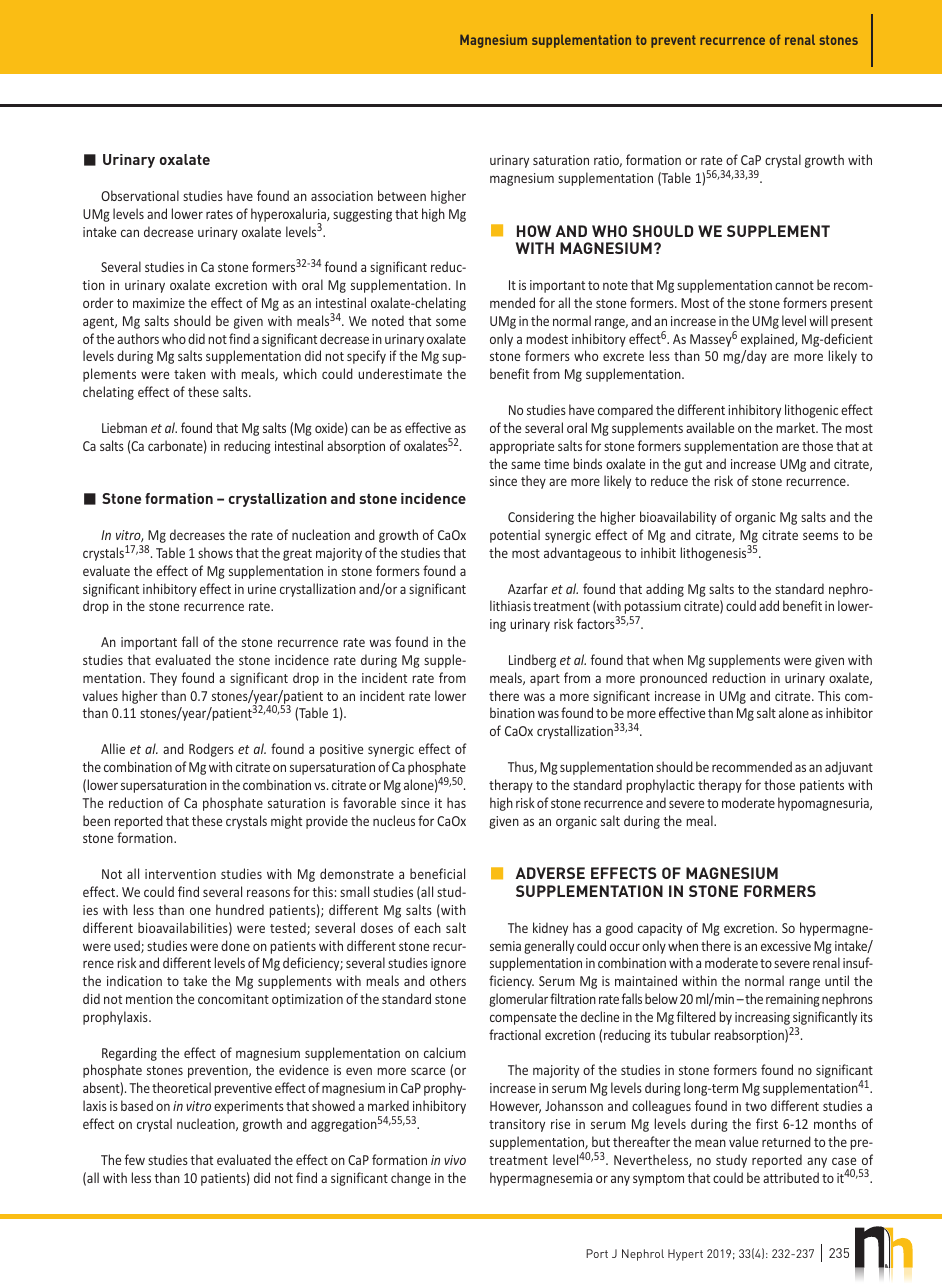 The width and height of the screenshot is (942, 1288). What do you see at coordinates (159, 303) in the screenshot?
I see `maximize` at bounding box center [159, 303].
